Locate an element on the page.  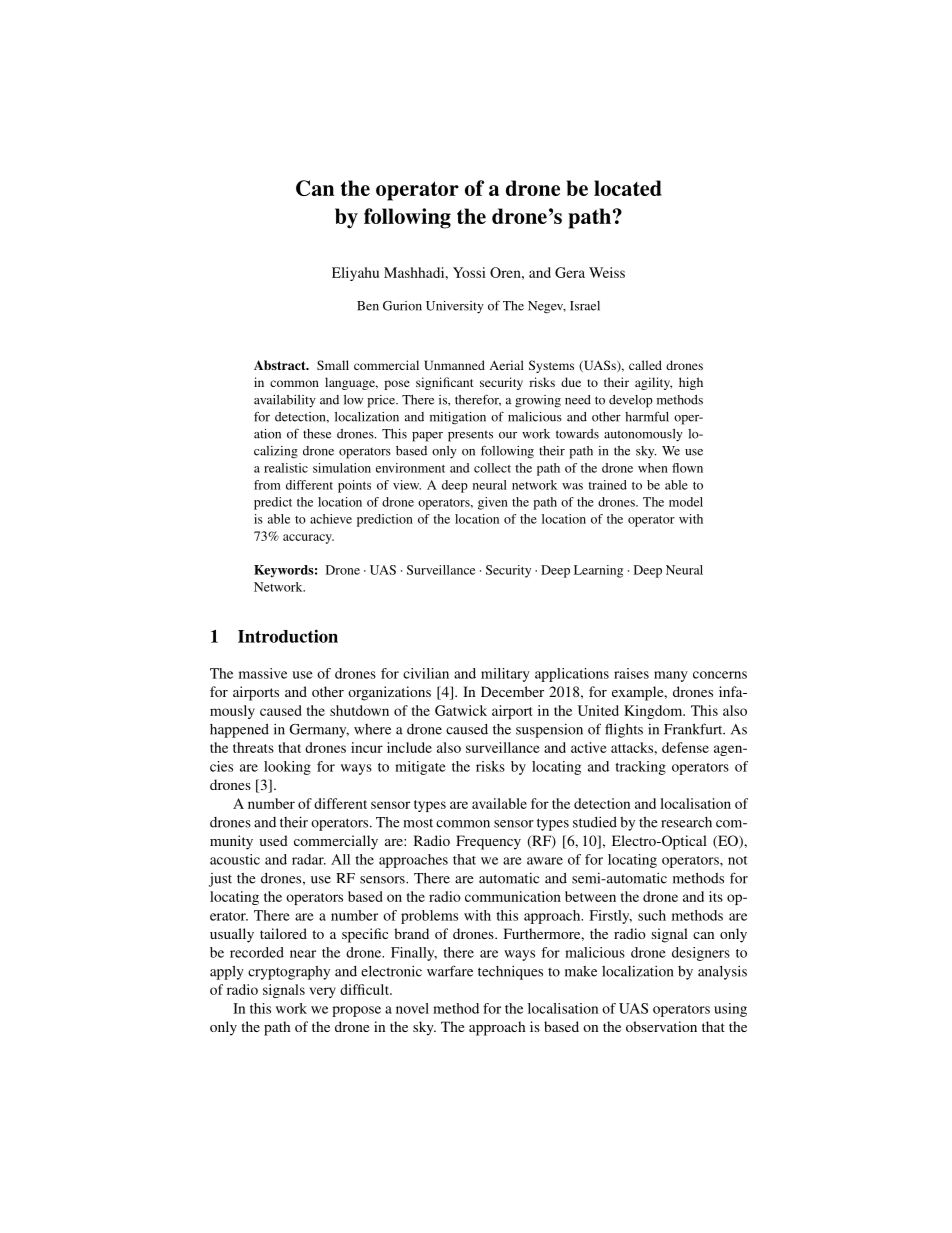
cryptography is located at coordinates (289, 973).
